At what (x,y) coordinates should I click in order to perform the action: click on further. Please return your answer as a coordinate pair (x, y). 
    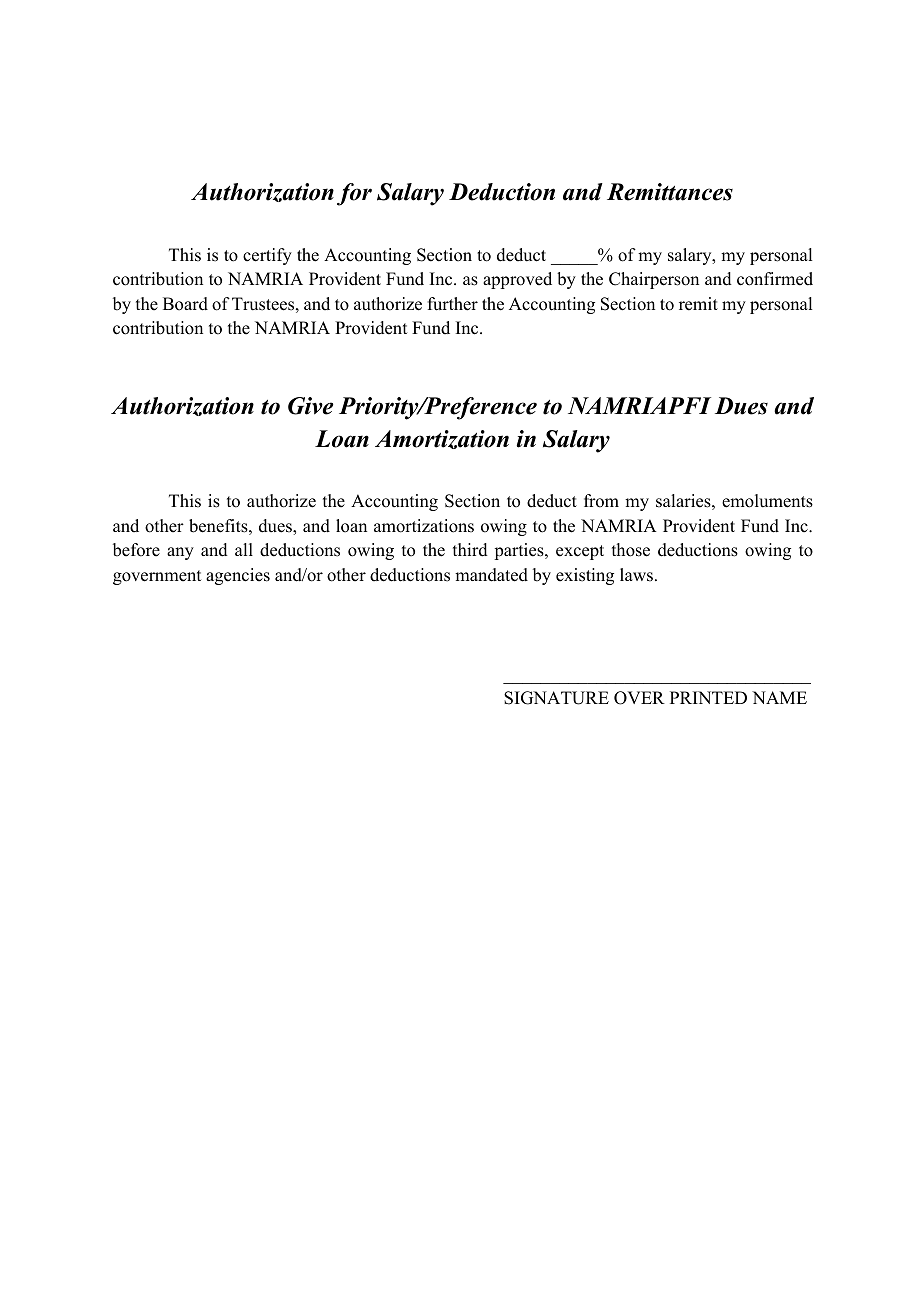
    Looking at the image, I should click on (453, 304).
